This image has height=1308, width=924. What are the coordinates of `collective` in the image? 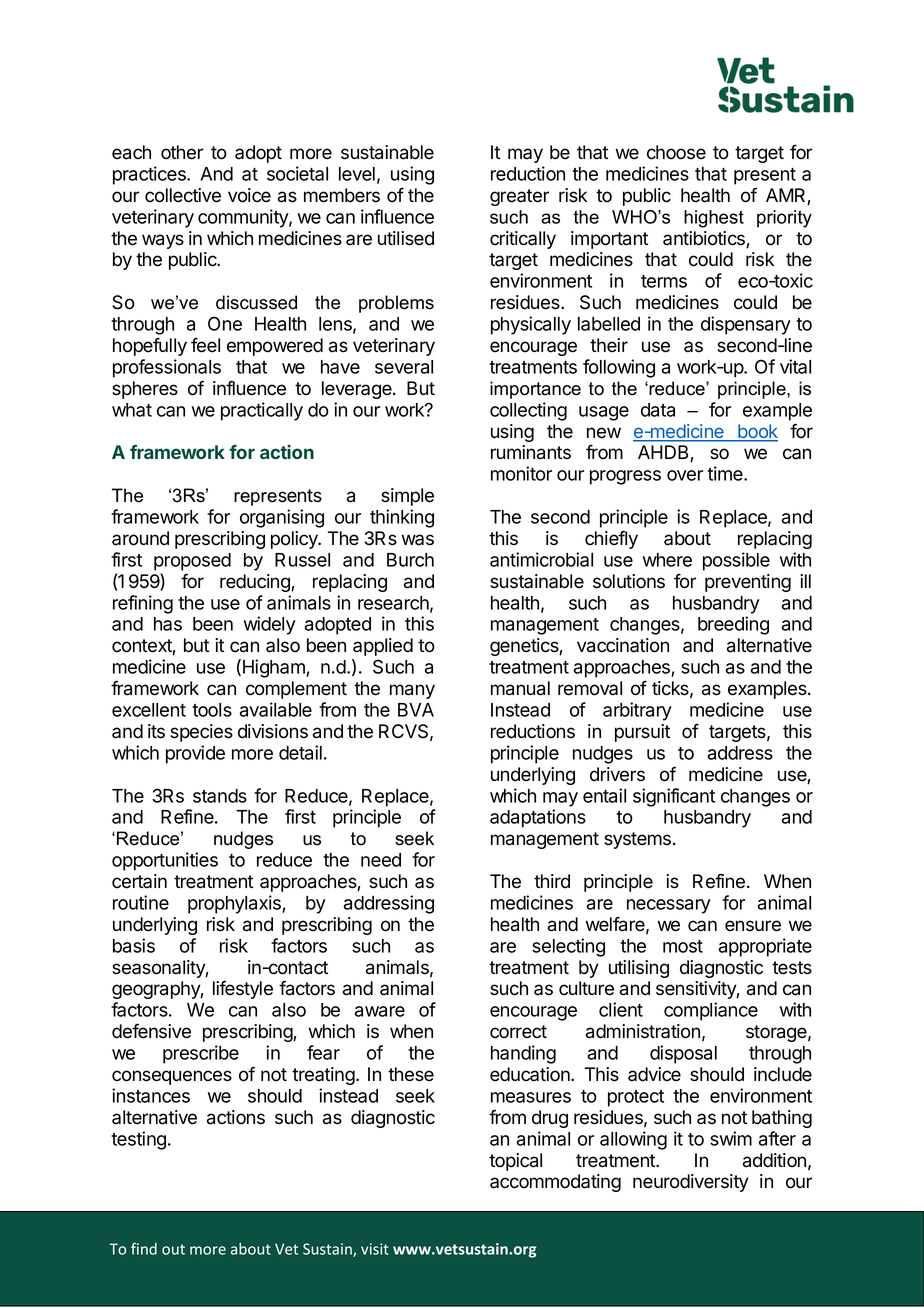 It's located at (183, 195).
